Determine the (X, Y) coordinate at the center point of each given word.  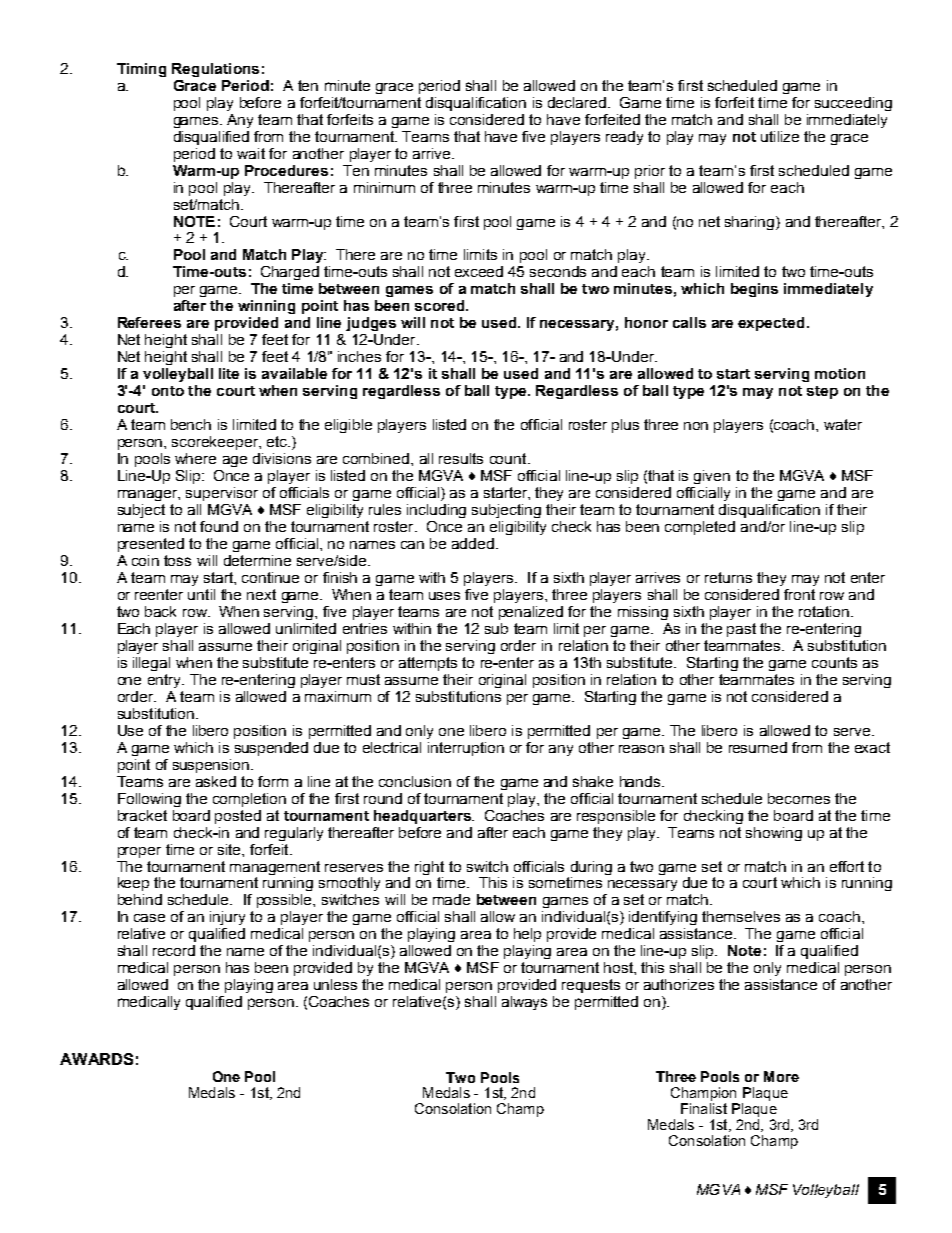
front (799, 594)
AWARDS (96, 1059)
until (201, 594)
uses (444, 596)
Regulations (215, 70)
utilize (780, 136)
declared (577, 102)
